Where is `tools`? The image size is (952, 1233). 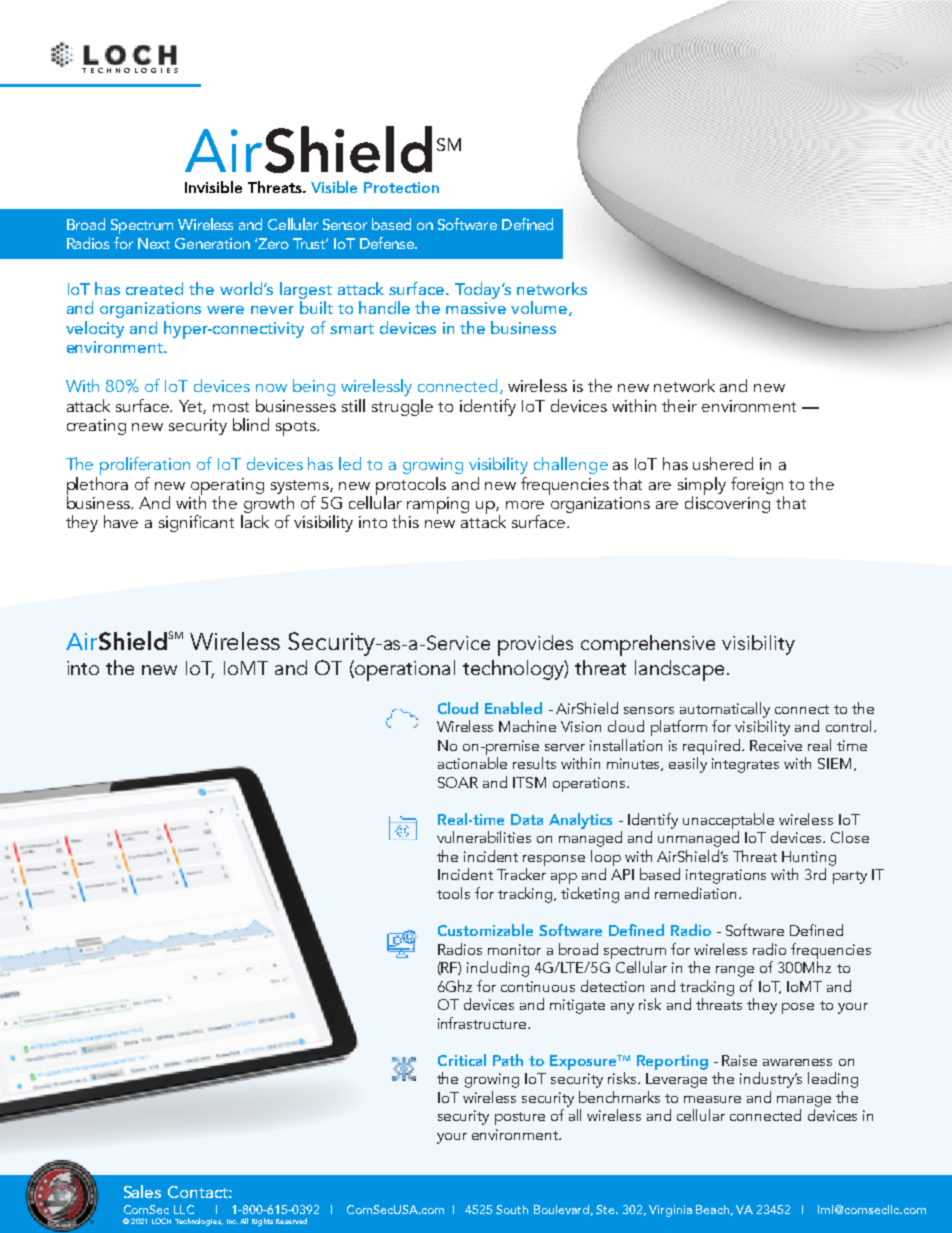 tools is located at coordinates (453, 893).
